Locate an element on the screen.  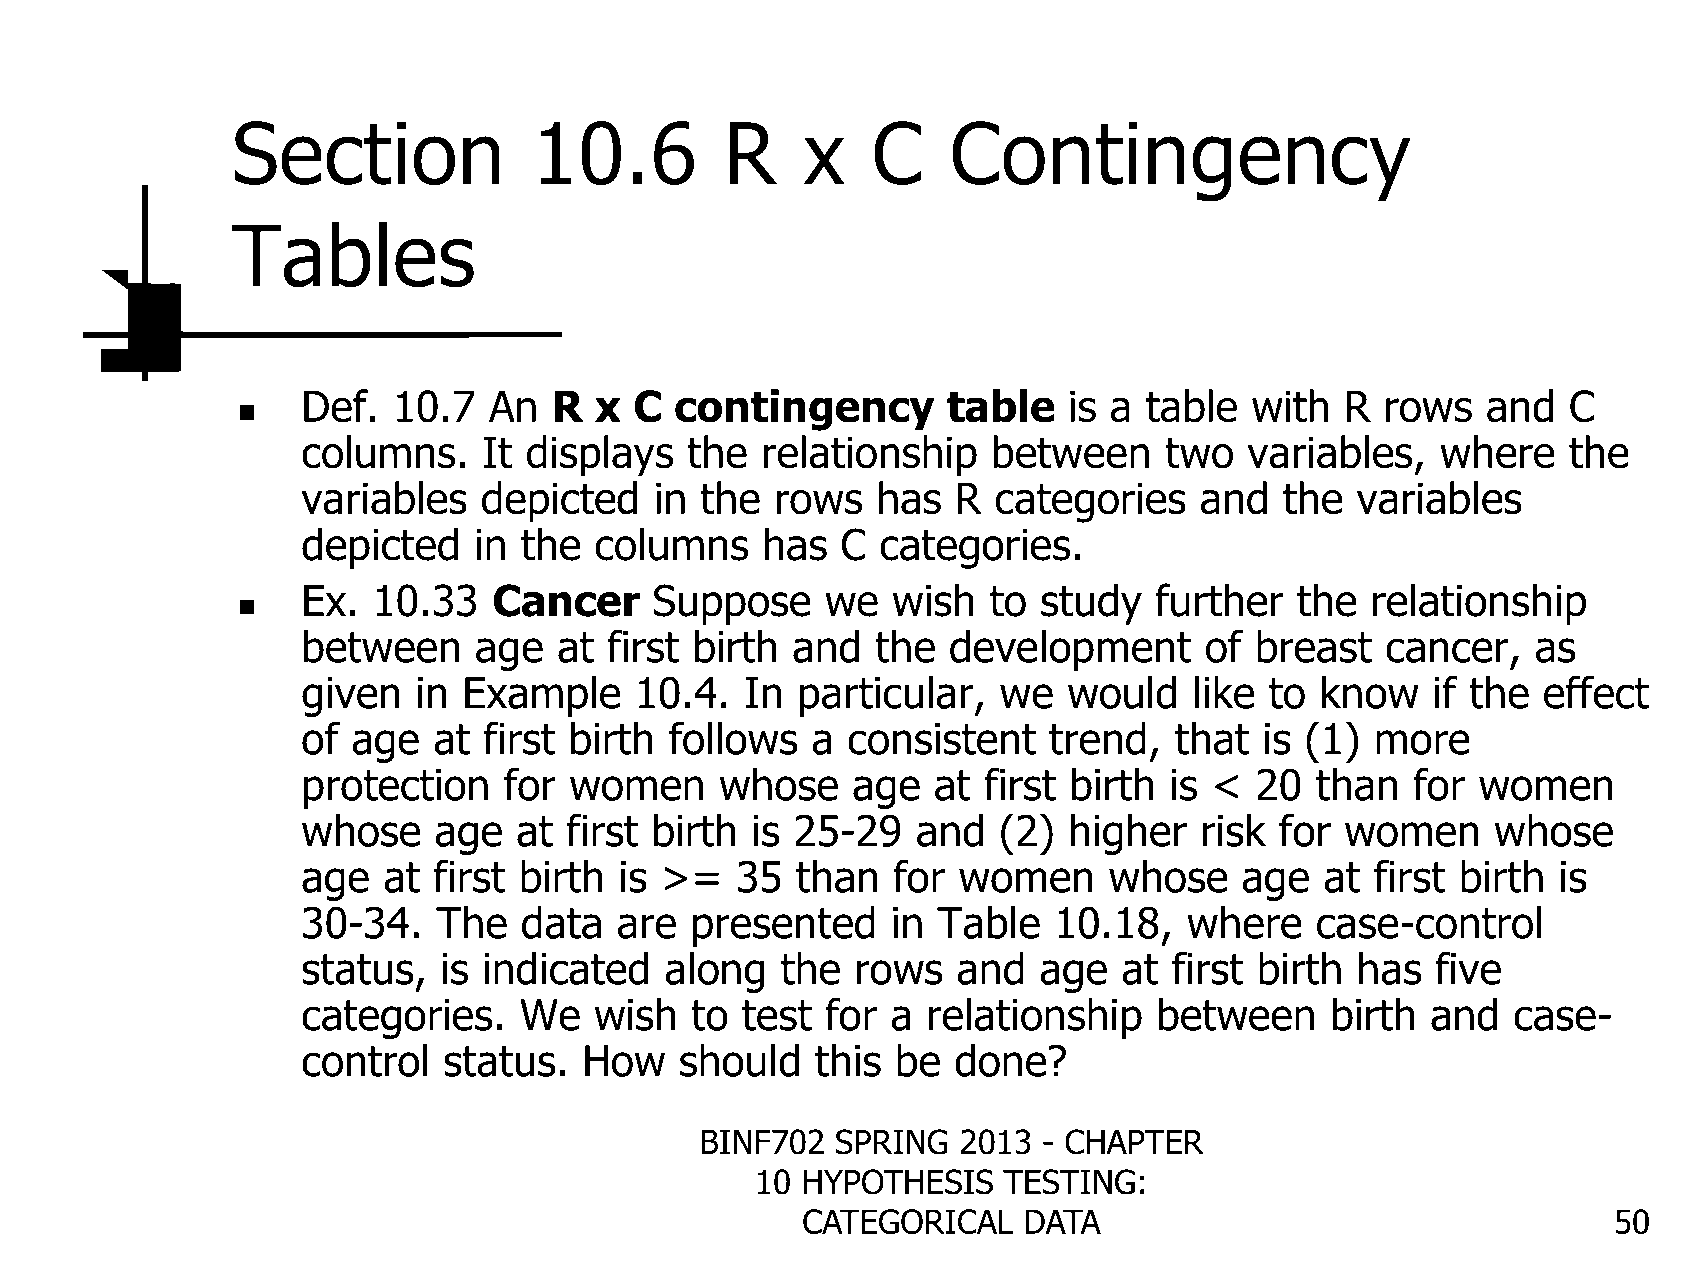
CHAPTER is located at coordinates (1134, 1142).
